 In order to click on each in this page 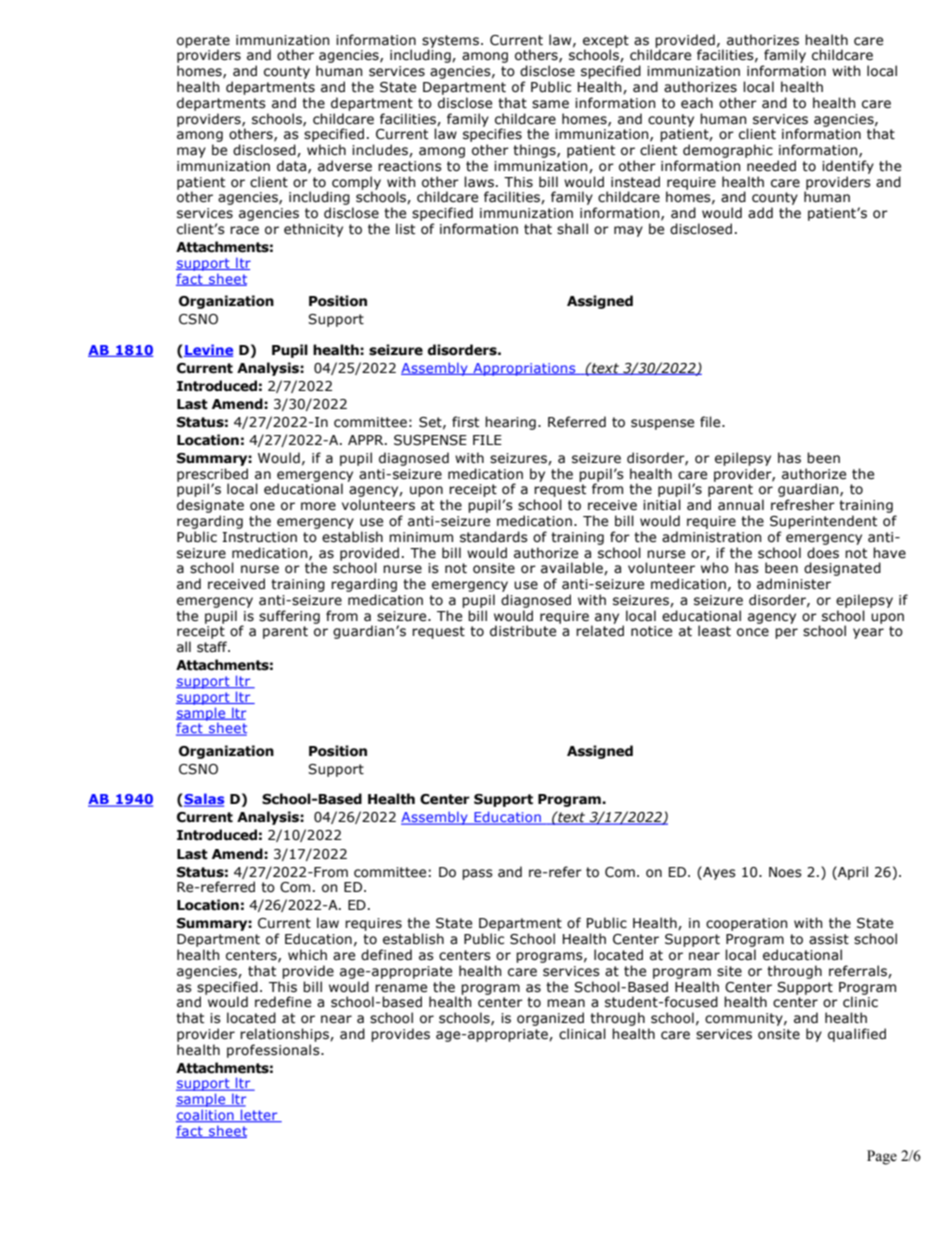, I will do `click(697, 103)`.
